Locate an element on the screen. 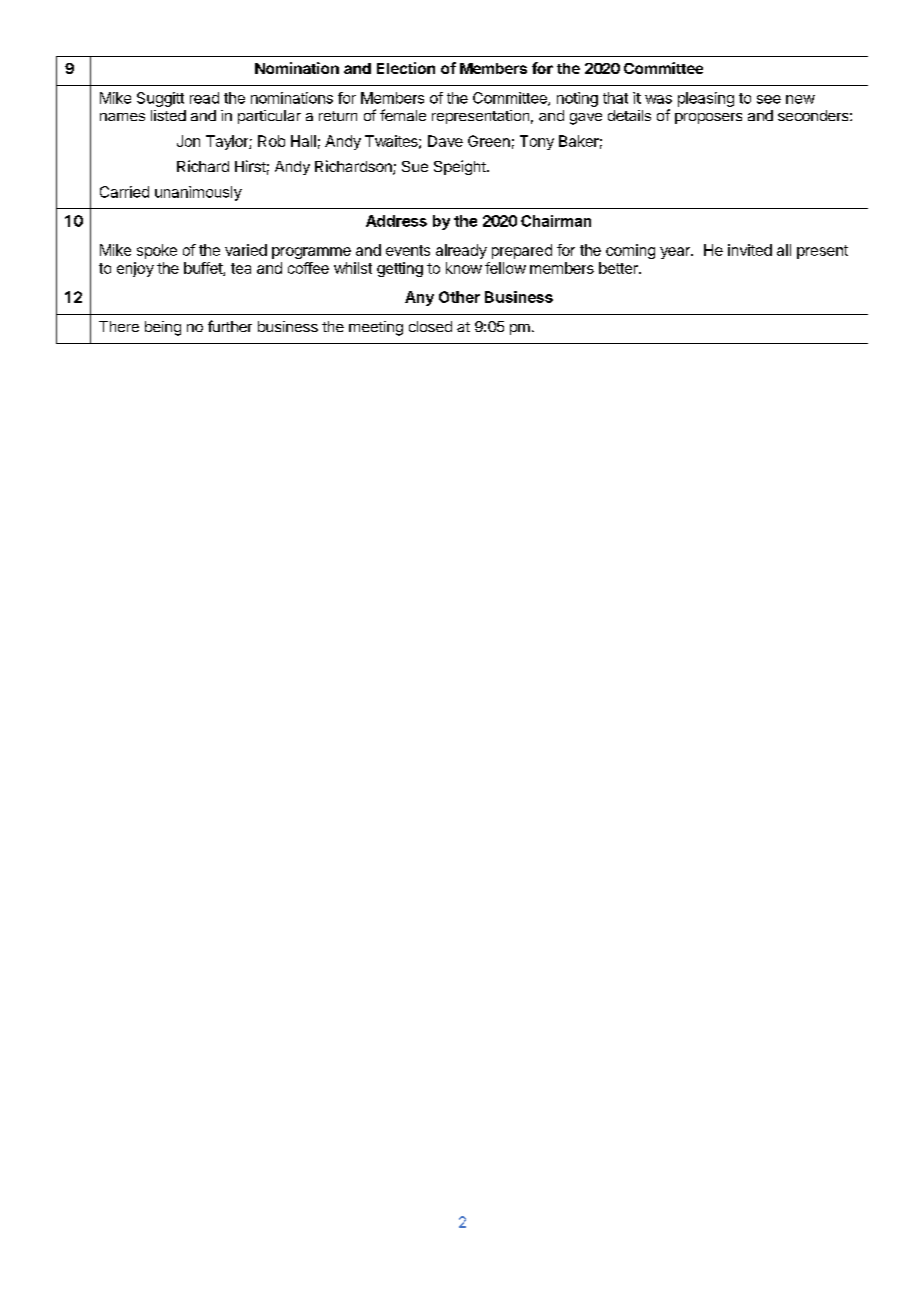  events is located at coordinates (408, 250).
